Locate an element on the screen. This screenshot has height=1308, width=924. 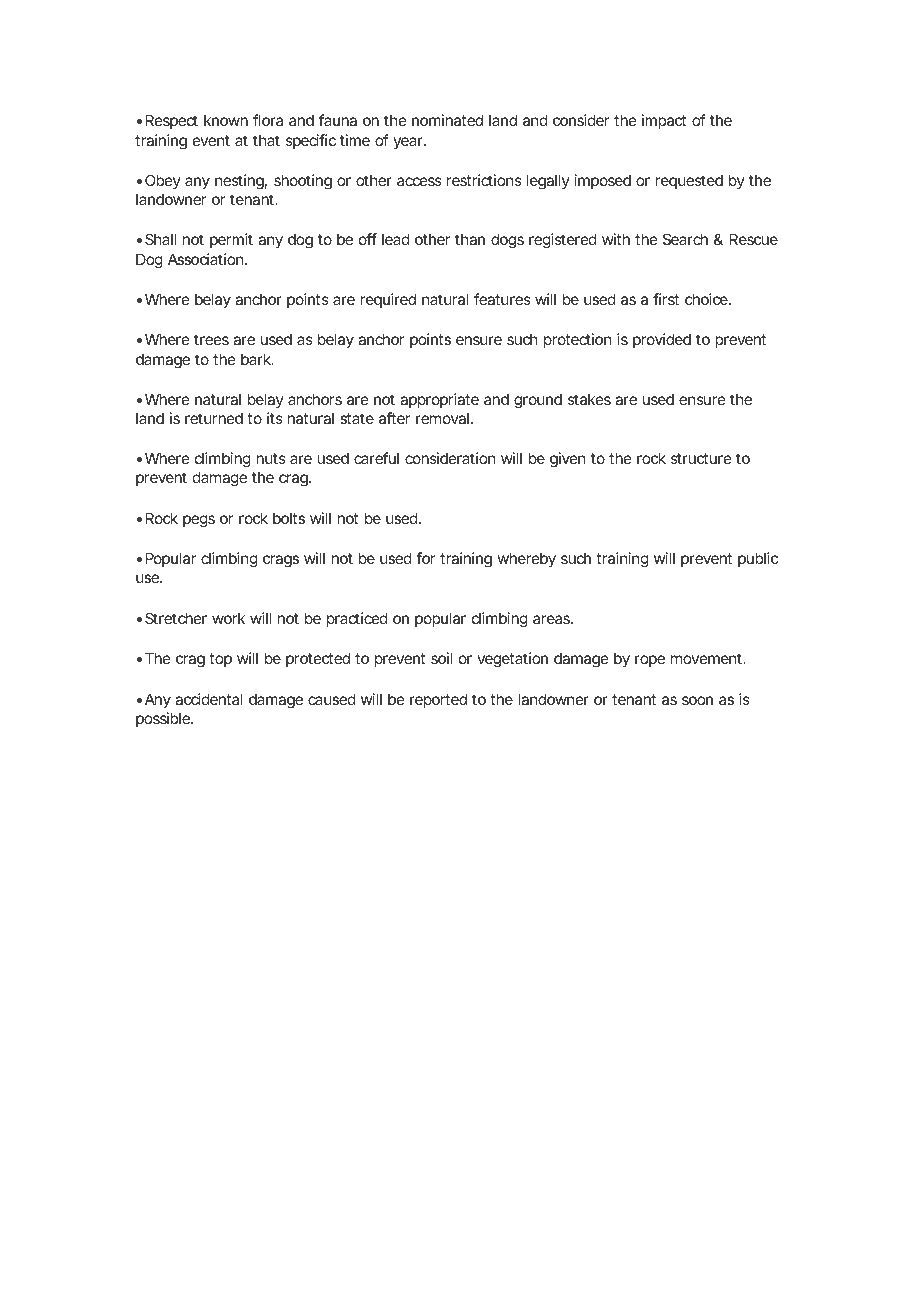
returned is located at coordinates (214, 418).
